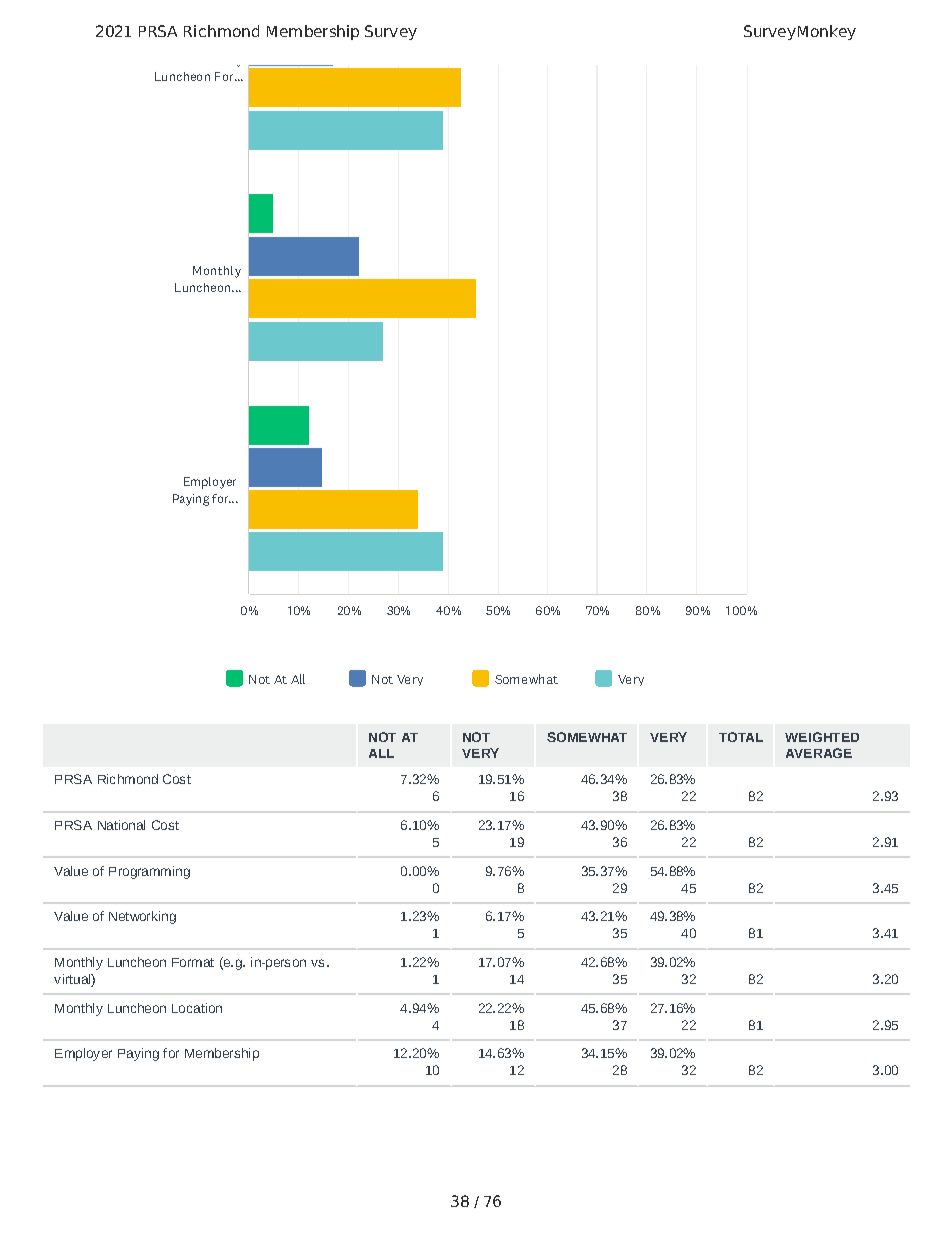  What do you see at coordinates (819, 753) in the document?
I see `AVERAGE` at bounding box center [819, 753].
